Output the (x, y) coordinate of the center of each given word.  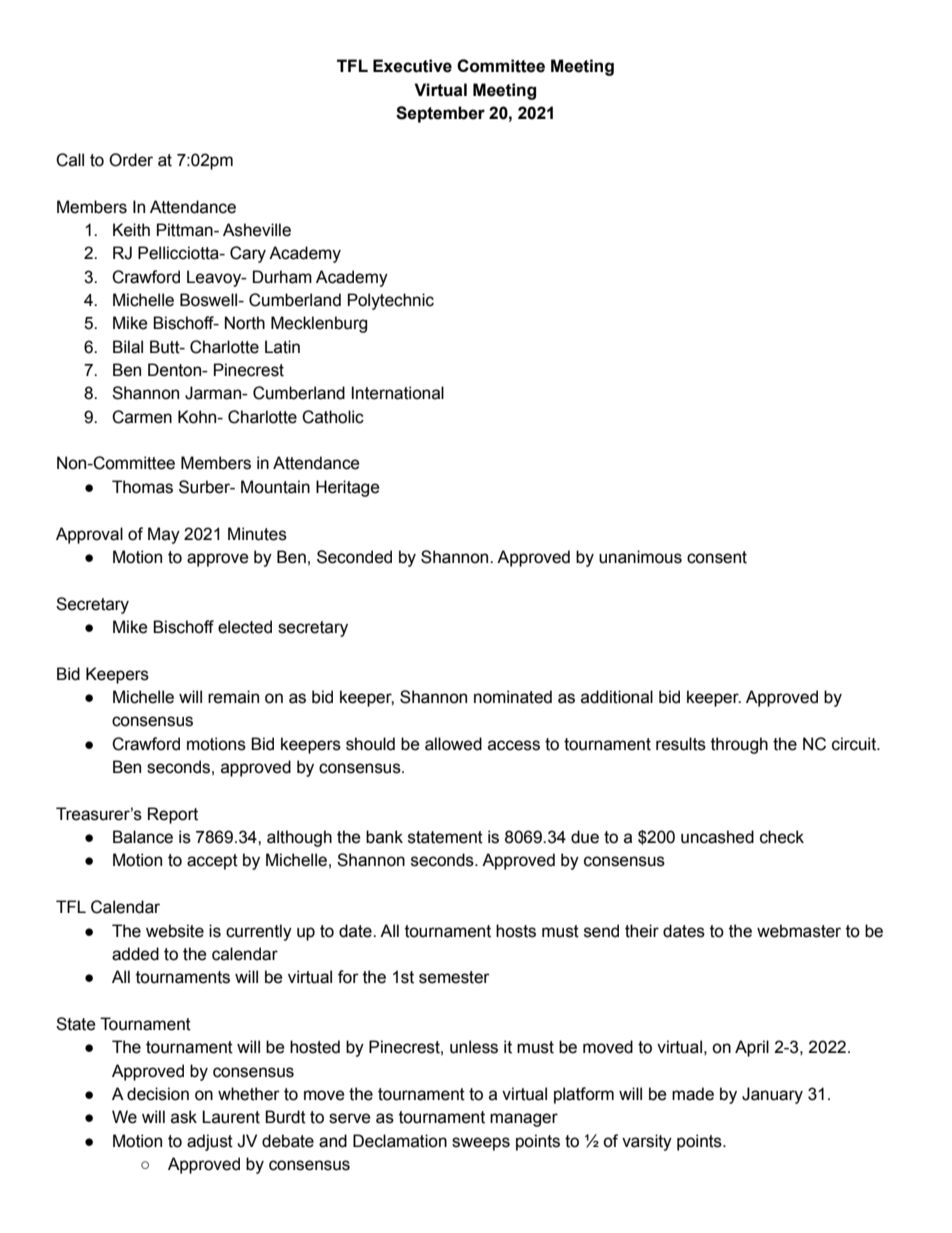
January (772, 1095)
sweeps (481, 1144)
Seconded (354, 557)
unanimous (640, 557)
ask (184, 1117)
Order (131, 160)
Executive (412, 66)
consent (717, 557)
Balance (143, 837)
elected (245, 627)
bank (384, 837)
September (440, 114)
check (782, 837)
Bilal (128, 347)
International (397, 393)
